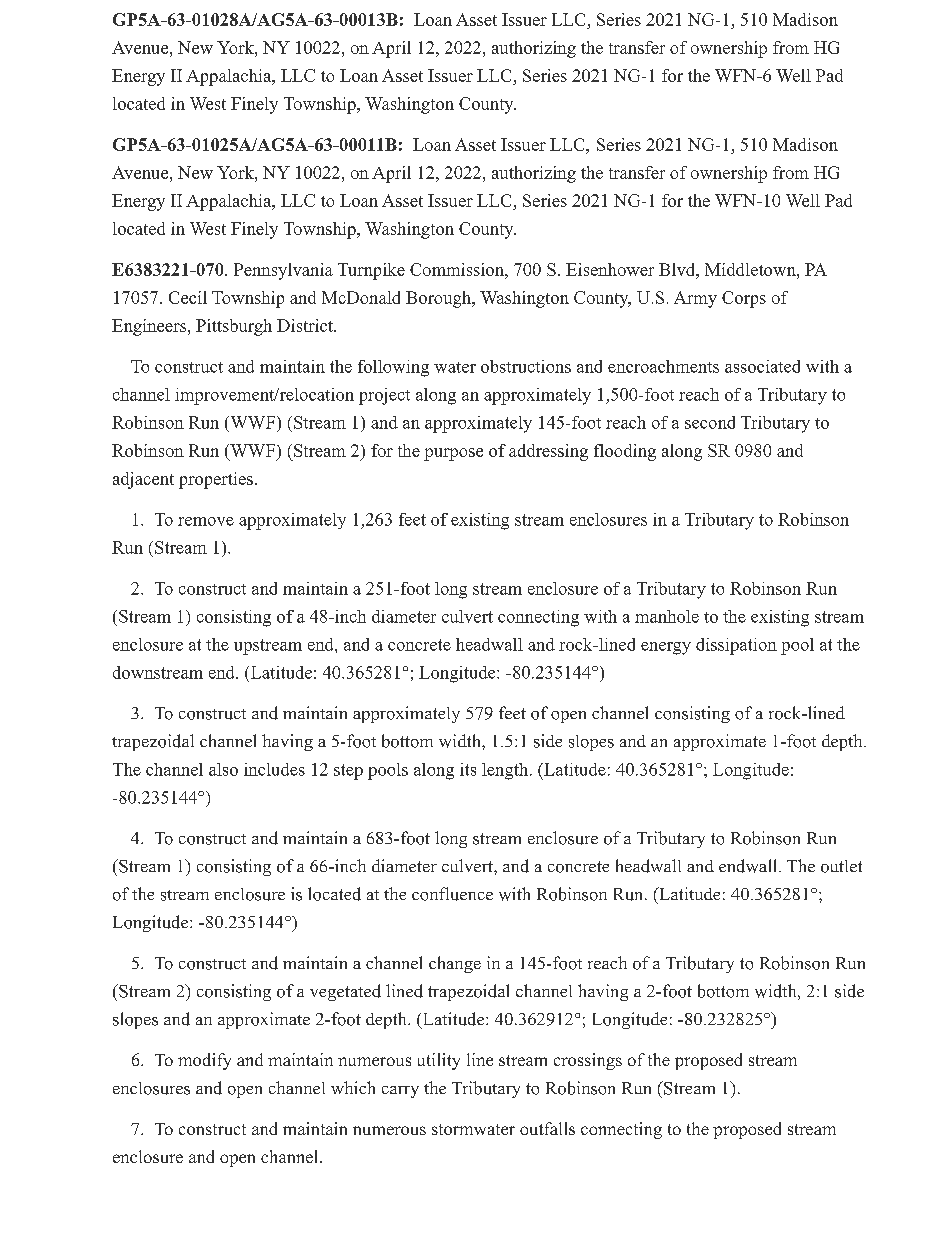  Describe the element at coordinates (439, 299) in the screenshot. I see `Borough` at that location.
